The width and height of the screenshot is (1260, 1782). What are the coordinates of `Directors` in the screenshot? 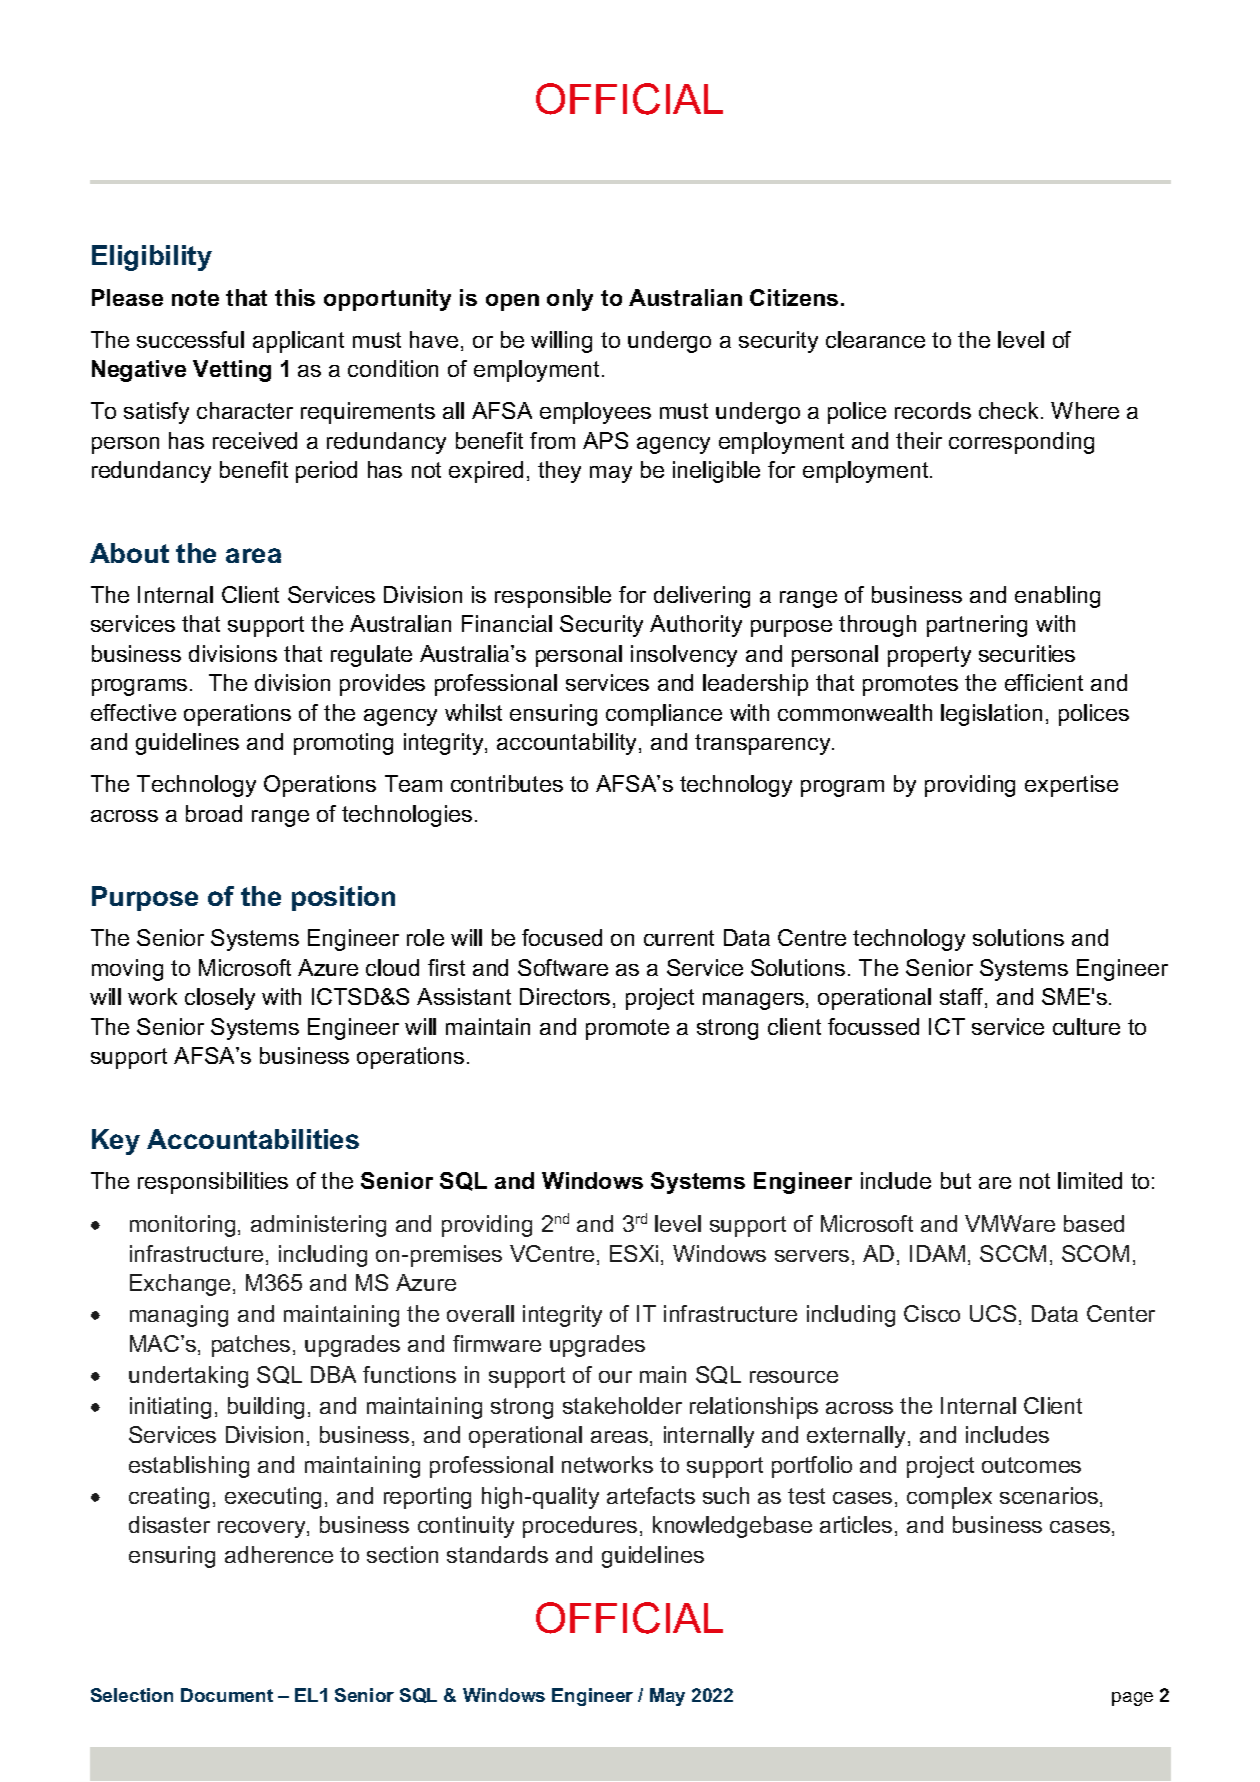 It's located at (565, 996).
